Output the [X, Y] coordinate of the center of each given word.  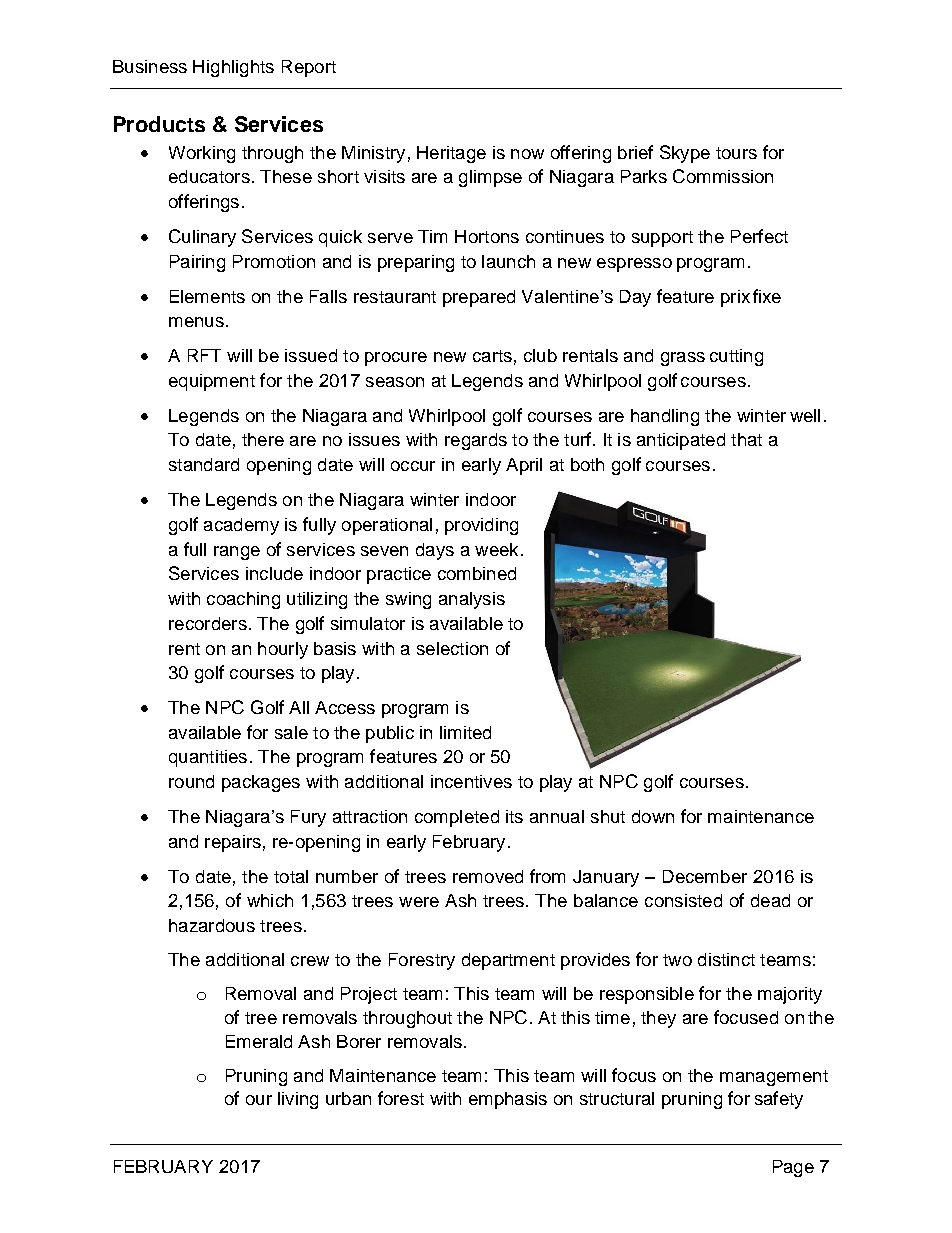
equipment [212, 382]
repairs [233, 843]
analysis [472, 600]
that [746, 439]
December [705, 876]
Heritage [451, 154]
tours [736, 153]
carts [492, 356]
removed [488, 876]
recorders [208, 623]
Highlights [233, 68]
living [298, 1100]
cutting [736, 357]
